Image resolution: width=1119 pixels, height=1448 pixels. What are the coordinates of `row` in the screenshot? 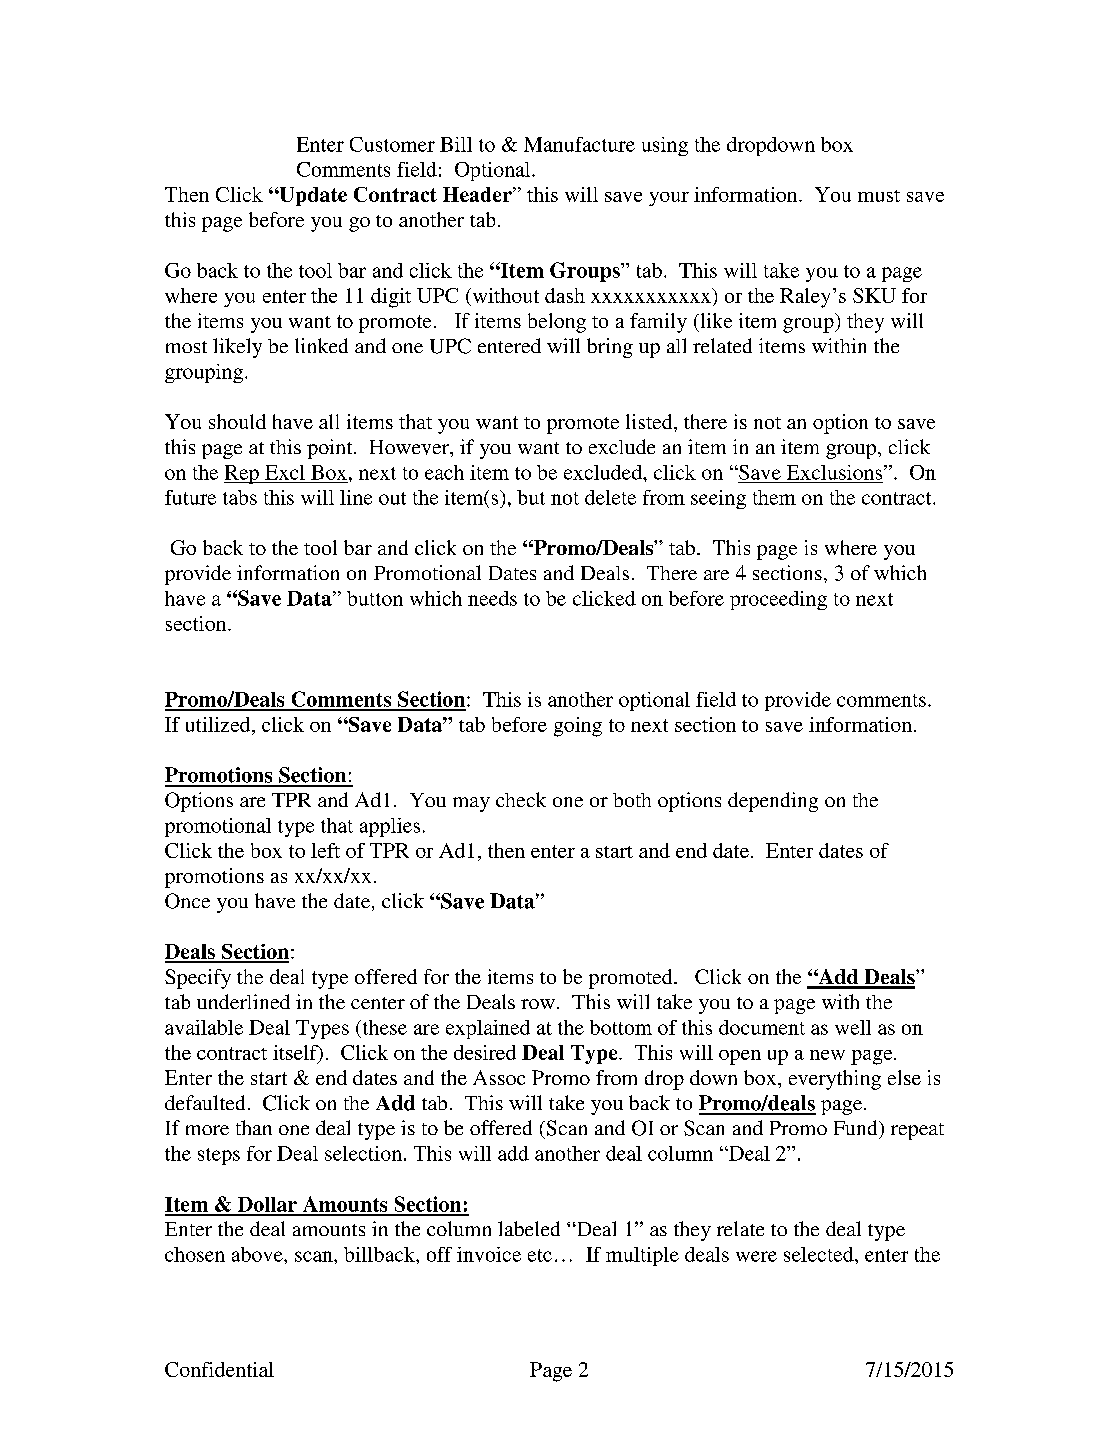 It's located at (538, 1004).
